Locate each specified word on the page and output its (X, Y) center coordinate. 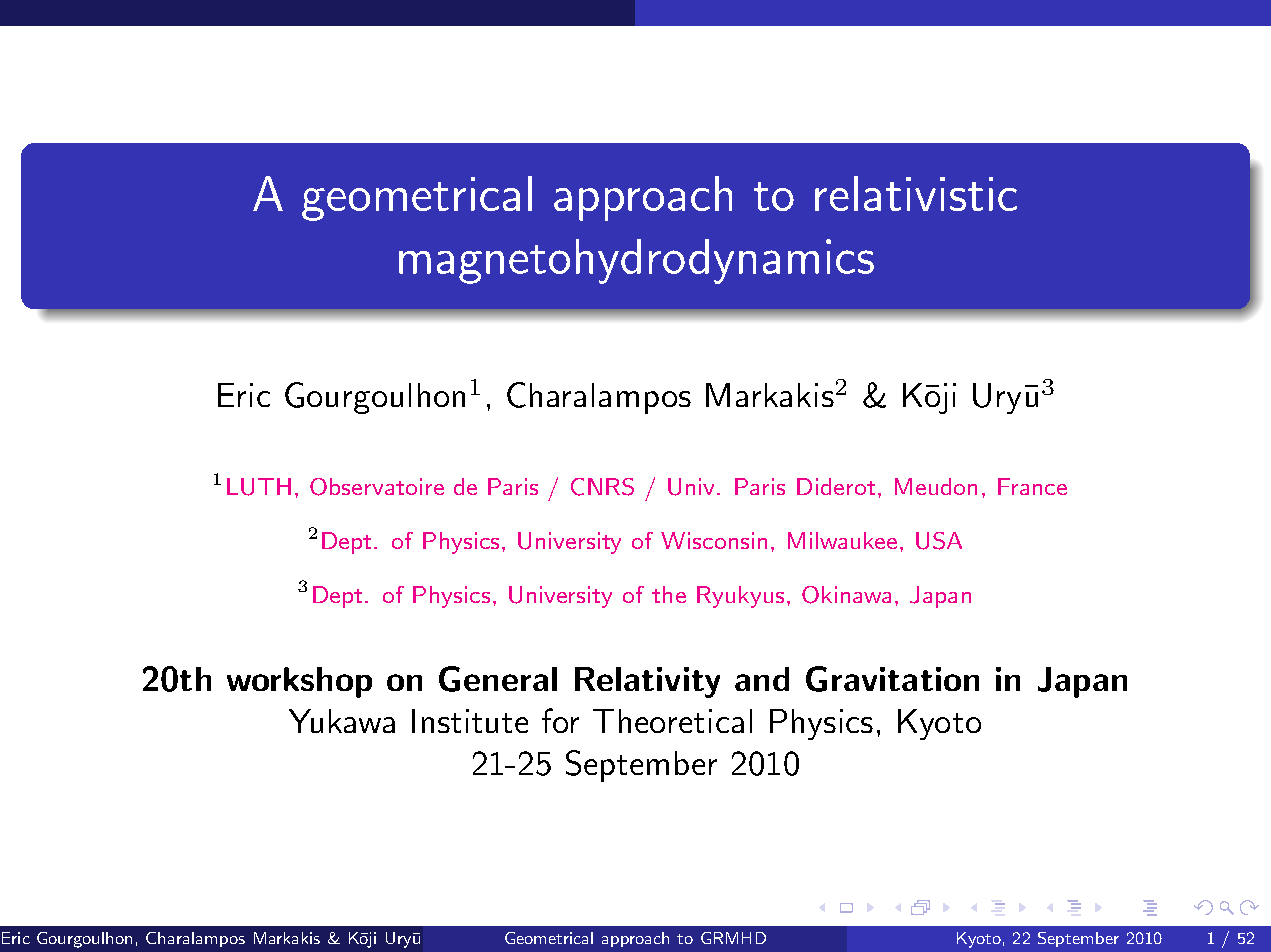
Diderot (836, 486)
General (498, 679)
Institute (470, 721)
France (1032, 486)
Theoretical (672, 721)
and (762, 679)
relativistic (916, 193)
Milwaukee (842, 540)
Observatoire (377, 487)
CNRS (602, 487)
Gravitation (892, 679)
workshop (299, 682)
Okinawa (846, 595)
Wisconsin (714, 540)
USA (939, 541)
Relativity (647, 682)
